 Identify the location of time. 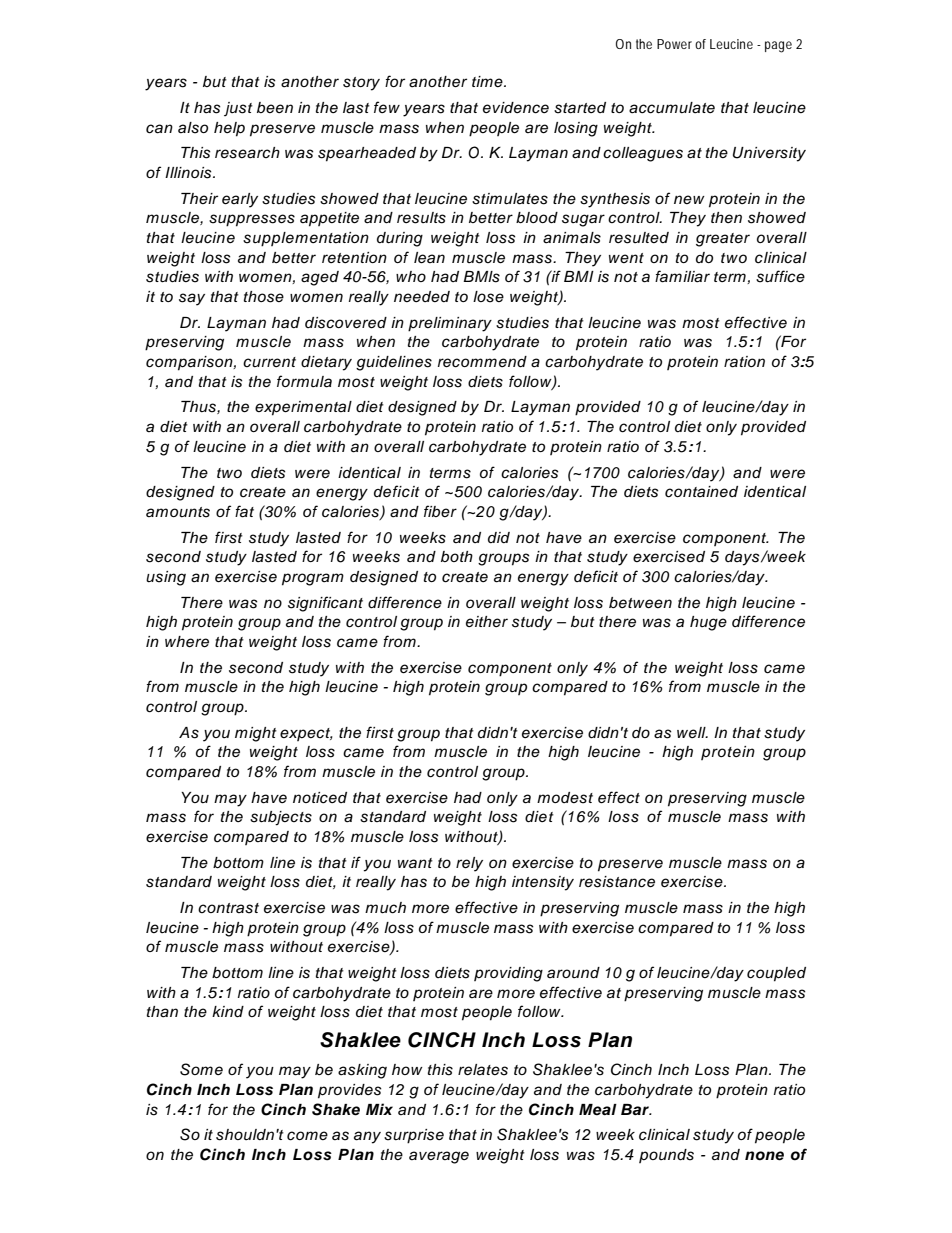
(488, 81).
